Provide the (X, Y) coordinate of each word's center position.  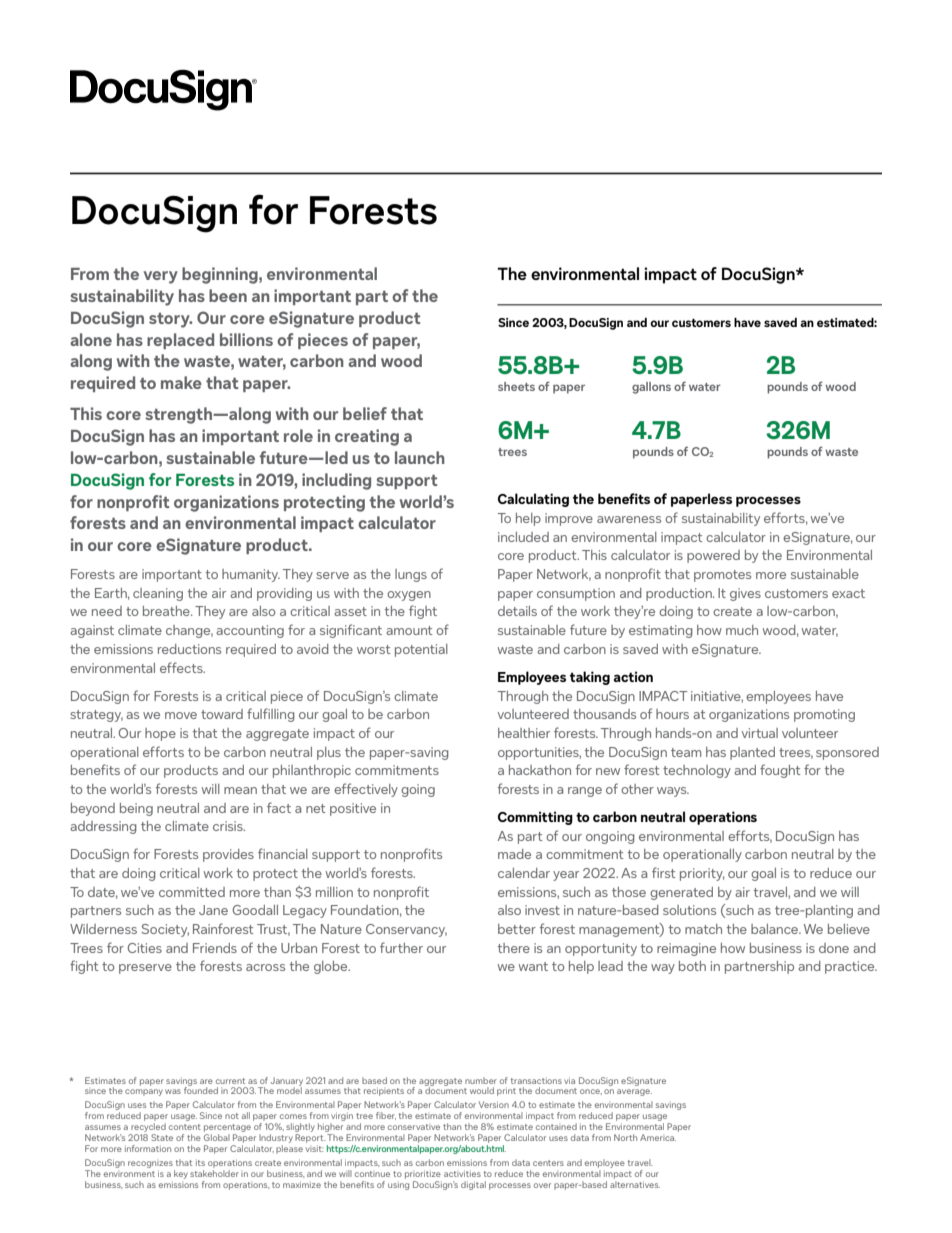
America (658, 1137)
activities (462, 1173)
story (170, 320)
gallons (651, 388)
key (181, 1174)
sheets (516, 386)
